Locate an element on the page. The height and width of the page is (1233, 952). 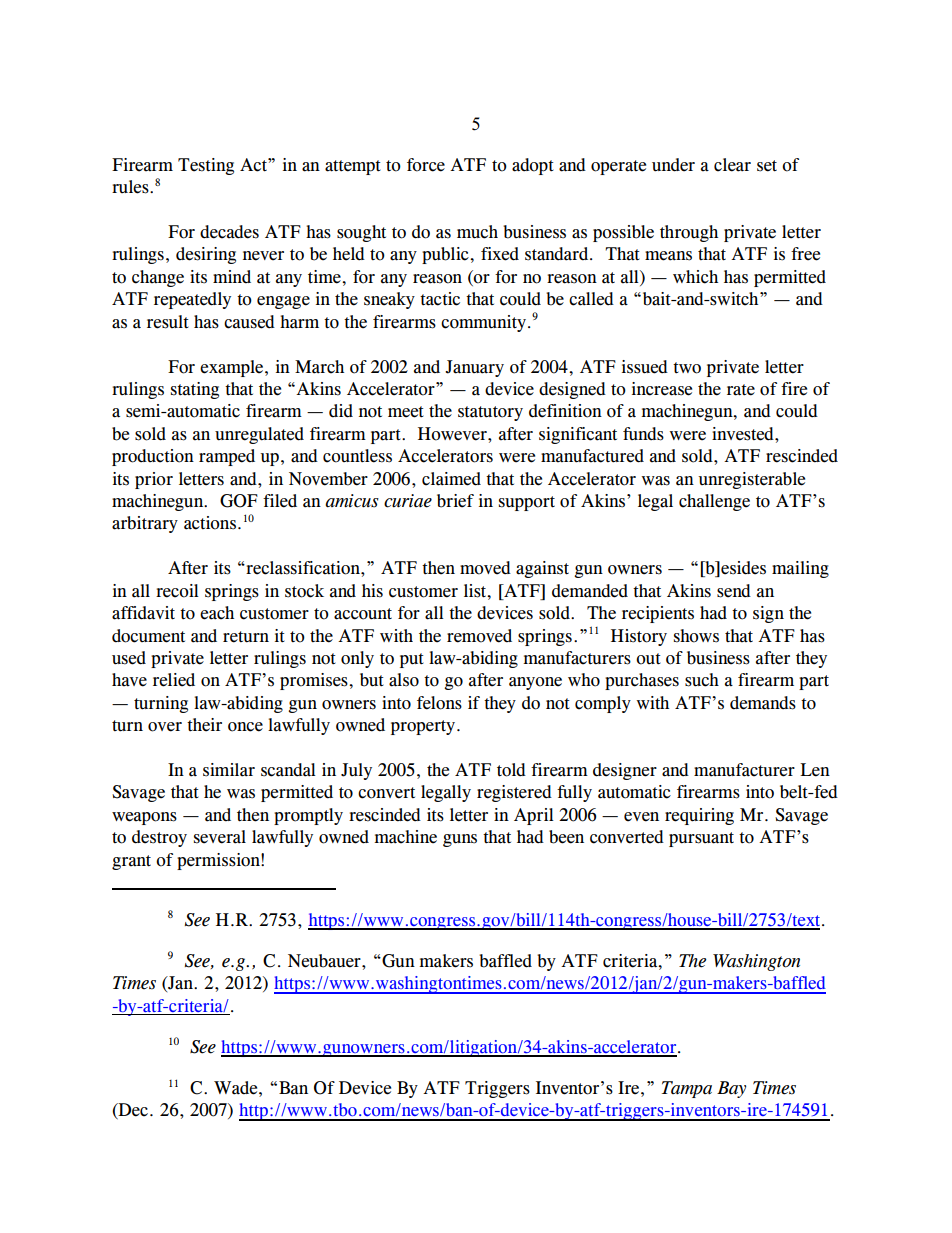
Tampa is located at coordinates (687, 1089).
